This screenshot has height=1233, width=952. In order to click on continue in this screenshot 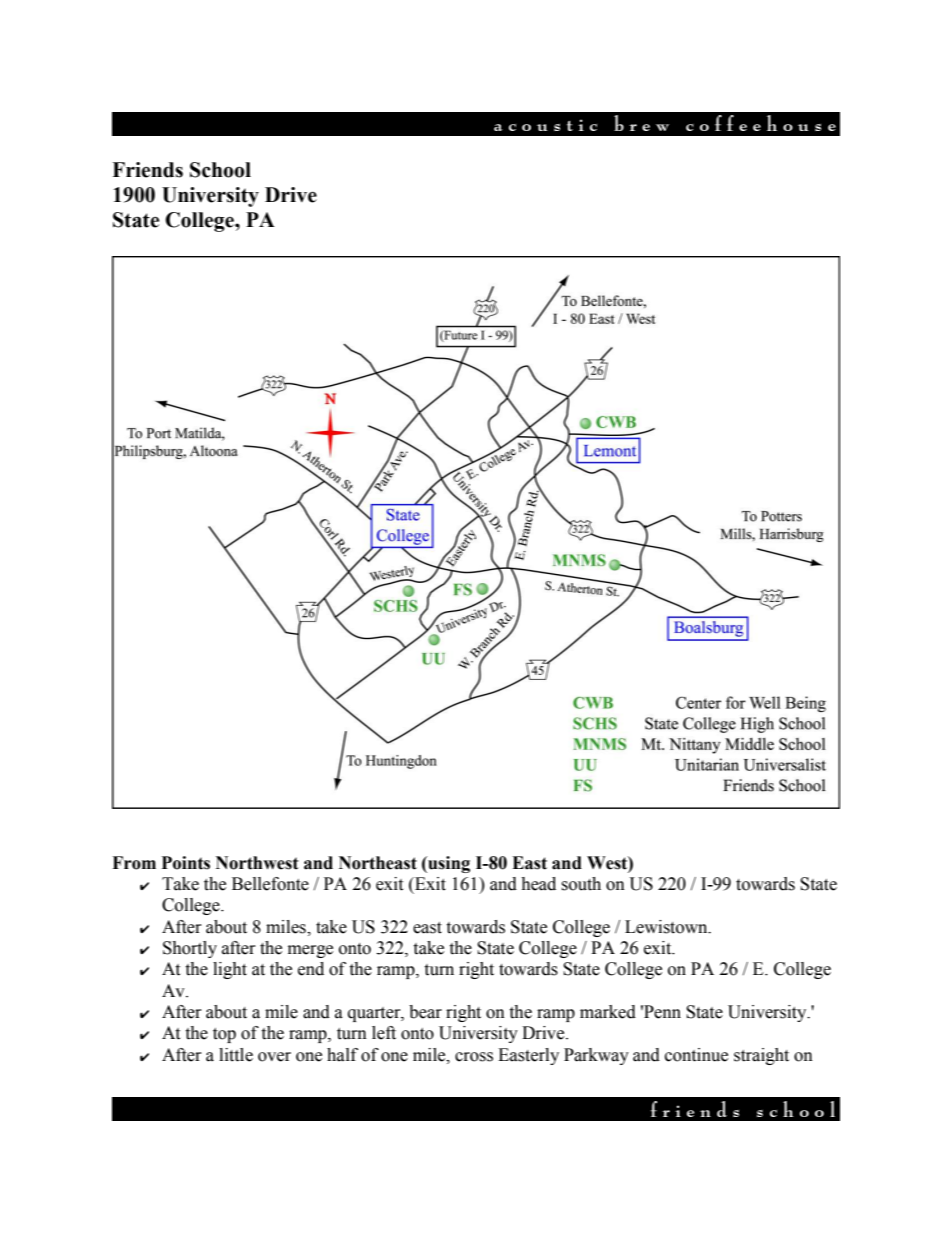, I will do `click(696, 1055)`.
